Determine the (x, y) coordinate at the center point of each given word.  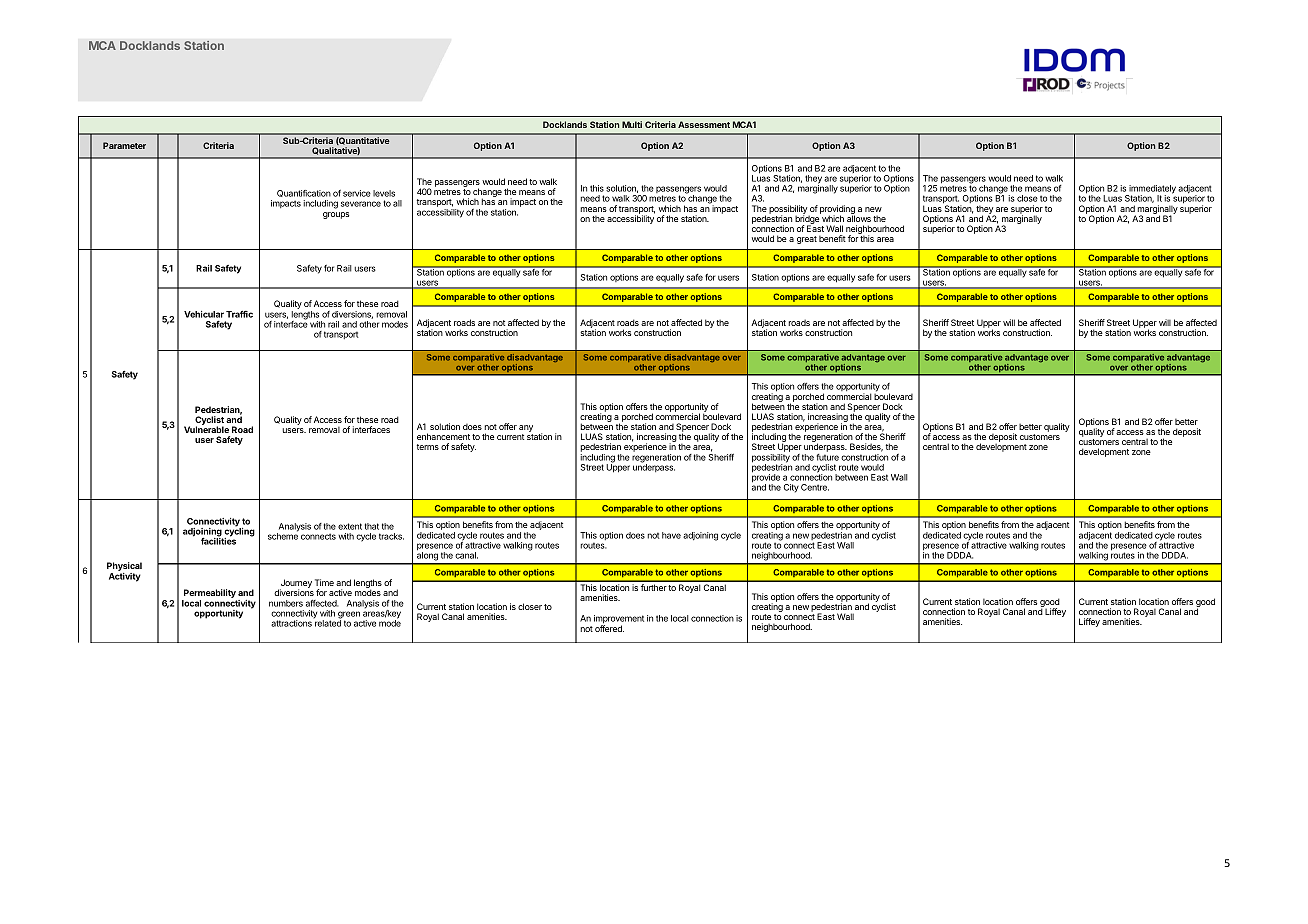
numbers (286, 603)
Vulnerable (206, 429)
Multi (632, 124)
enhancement (443, 436)
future (828, 457)
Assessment (704, 124)
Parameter (124, 145)
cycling (239, 532)
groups (336, 215)
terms (427, 447)
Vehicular (204, 314)
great (807, 240)
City (791, 488)
